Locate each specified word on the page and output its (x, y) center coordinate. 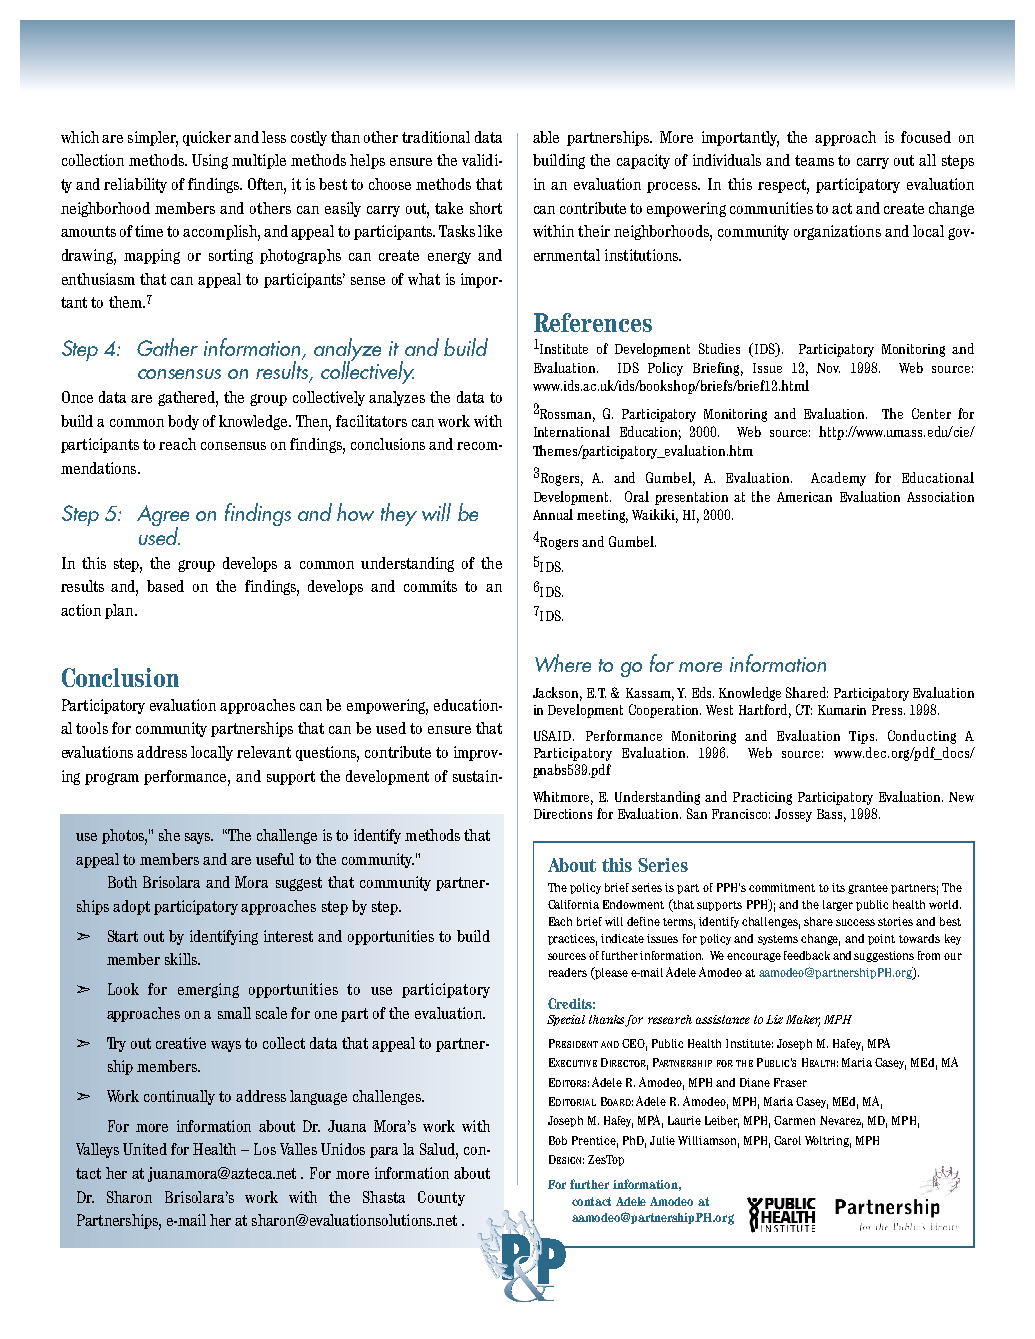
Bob (558, 1140)
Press (888, 710)
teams (814, 160)
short (486, 208)
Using (210, 161)
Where (563, 663)
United (145, 1149)
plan (120, 611)
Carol (787, 1140)
